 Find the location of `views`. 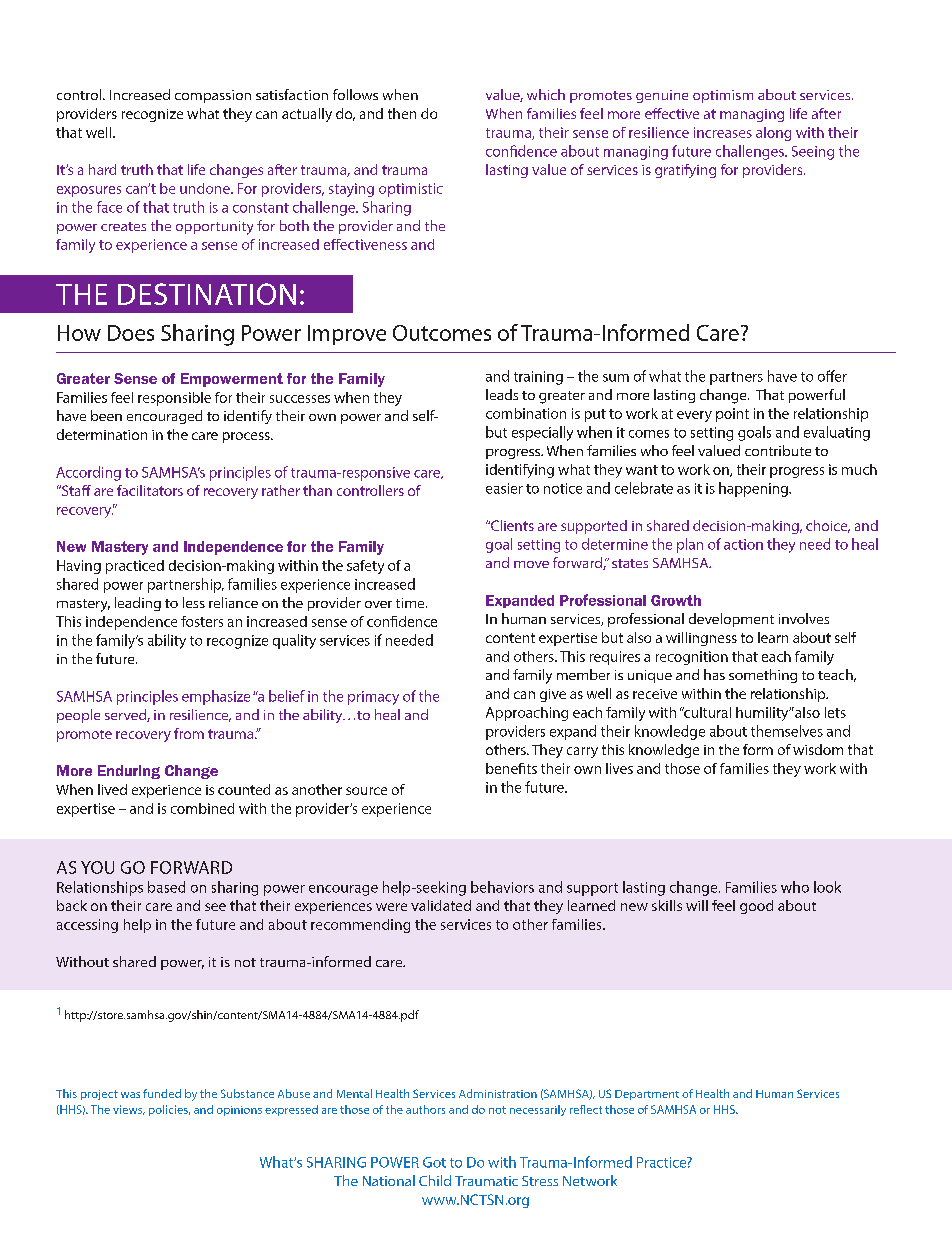

views is located at coordinates (129, 1110).
